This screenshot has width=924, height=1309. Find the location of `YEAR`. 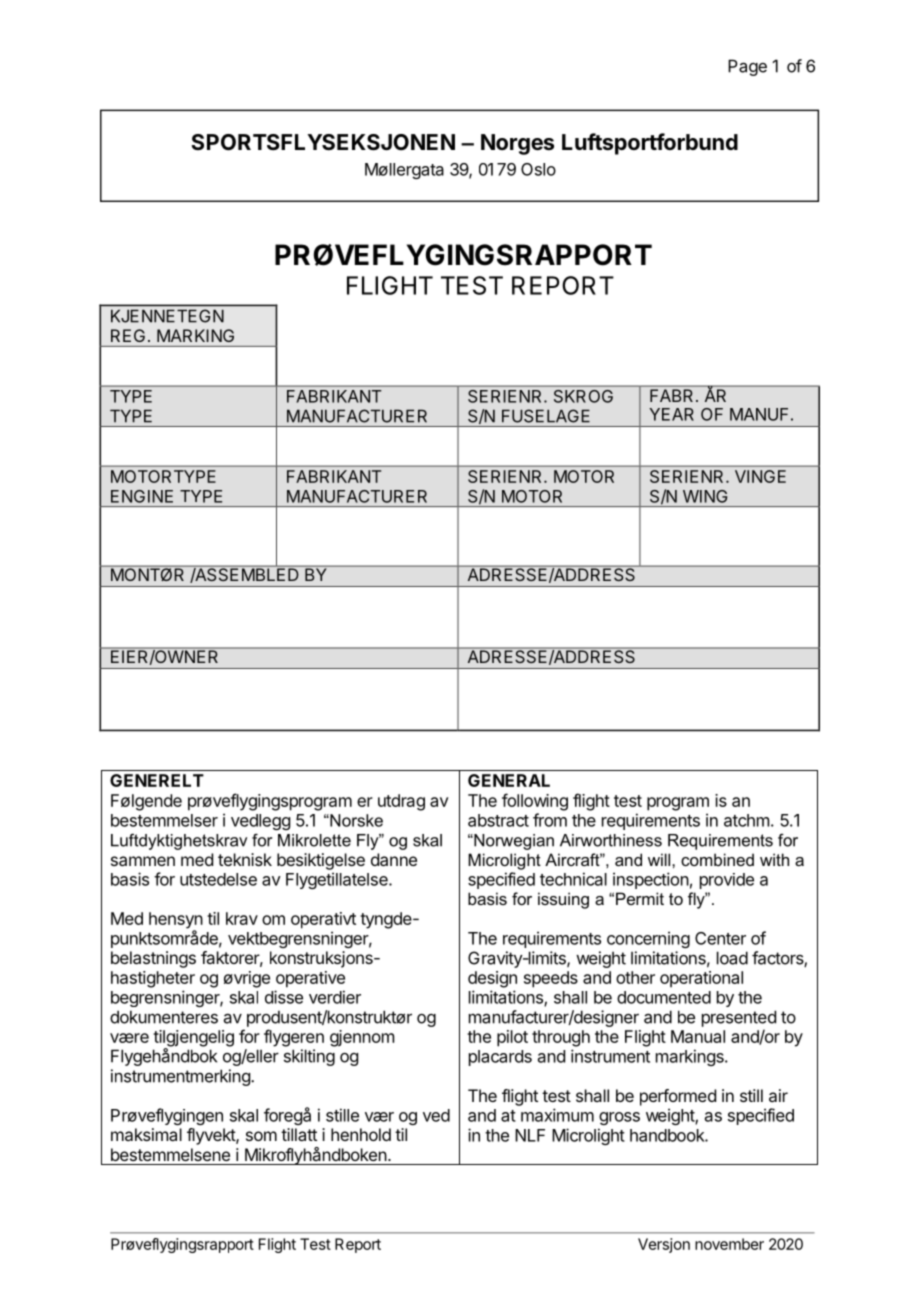

YEAR is located at coordinates (671, 414).
